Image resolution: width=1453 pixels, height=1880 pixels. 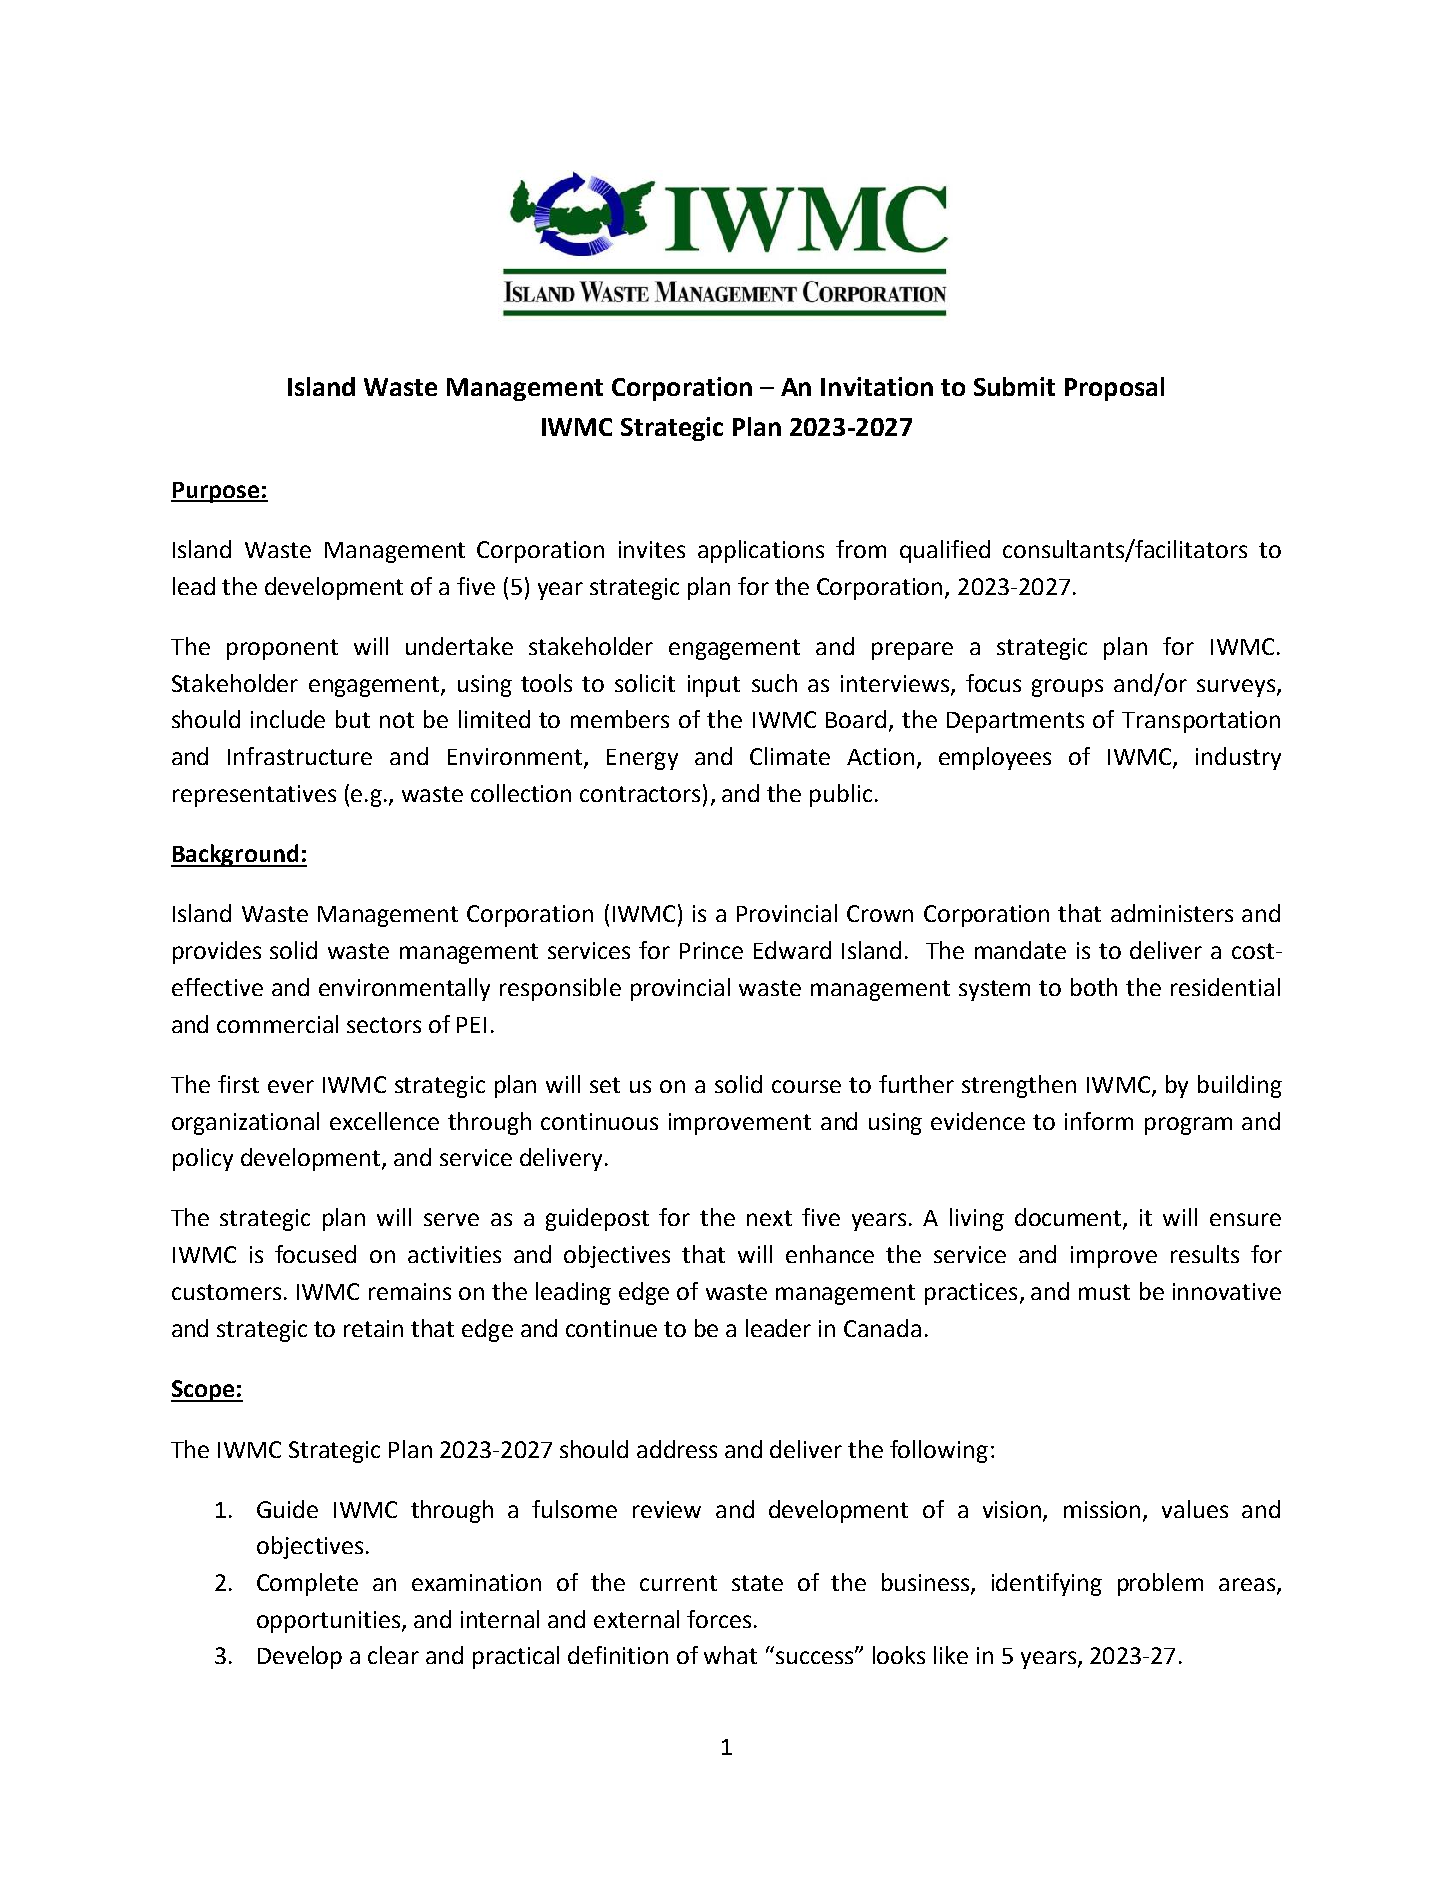 What do you see at coordinates (328, 1622) in the image?
I see `opportunities` at bounding box center [328, 1622].
